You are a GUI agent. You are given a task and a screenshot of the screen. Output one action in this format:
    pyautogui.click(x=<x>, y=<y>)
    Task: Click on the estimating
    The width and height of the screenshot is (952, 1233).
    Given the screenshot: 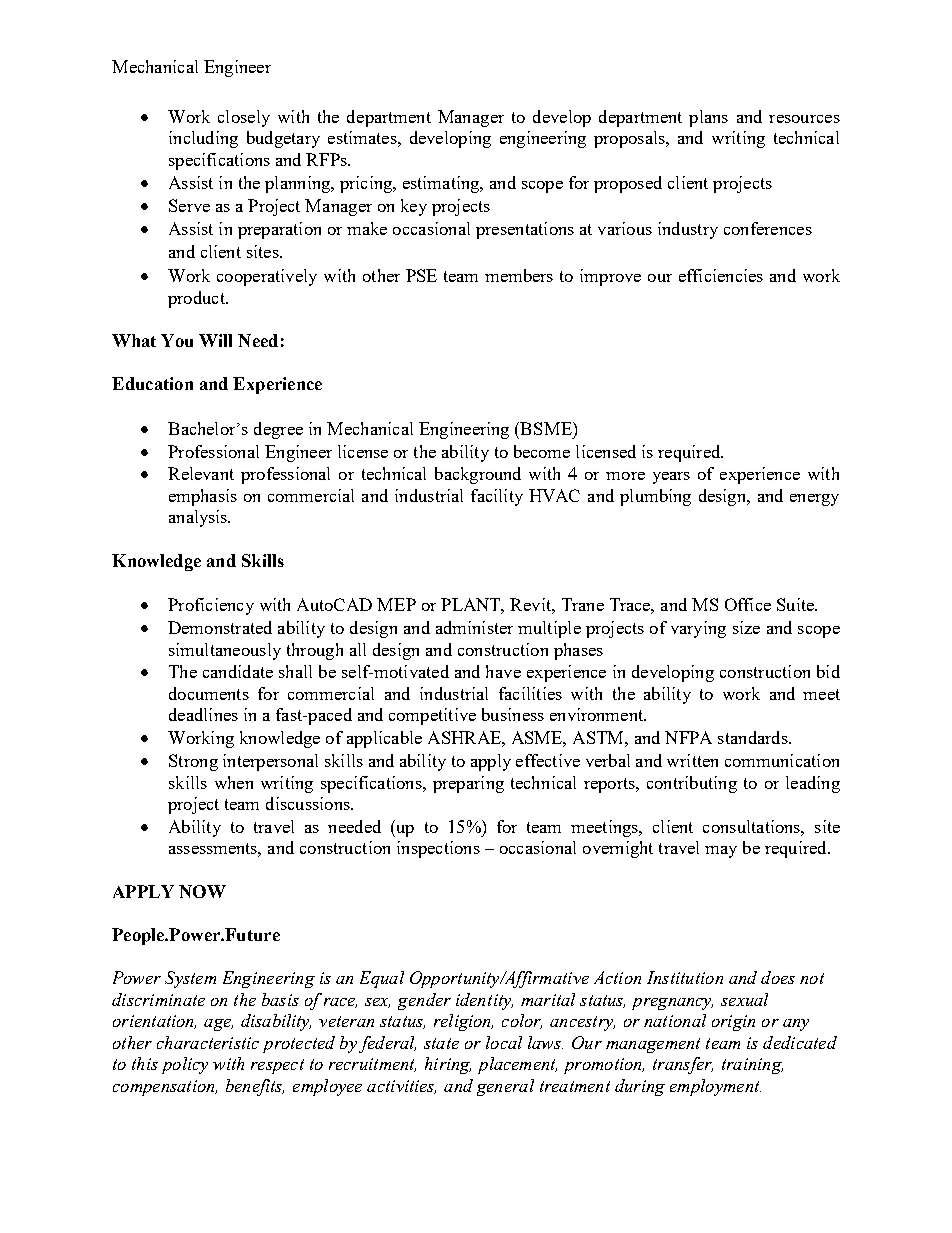 What is the action you would take?
    pyautogui.click(x=442, y=184)
